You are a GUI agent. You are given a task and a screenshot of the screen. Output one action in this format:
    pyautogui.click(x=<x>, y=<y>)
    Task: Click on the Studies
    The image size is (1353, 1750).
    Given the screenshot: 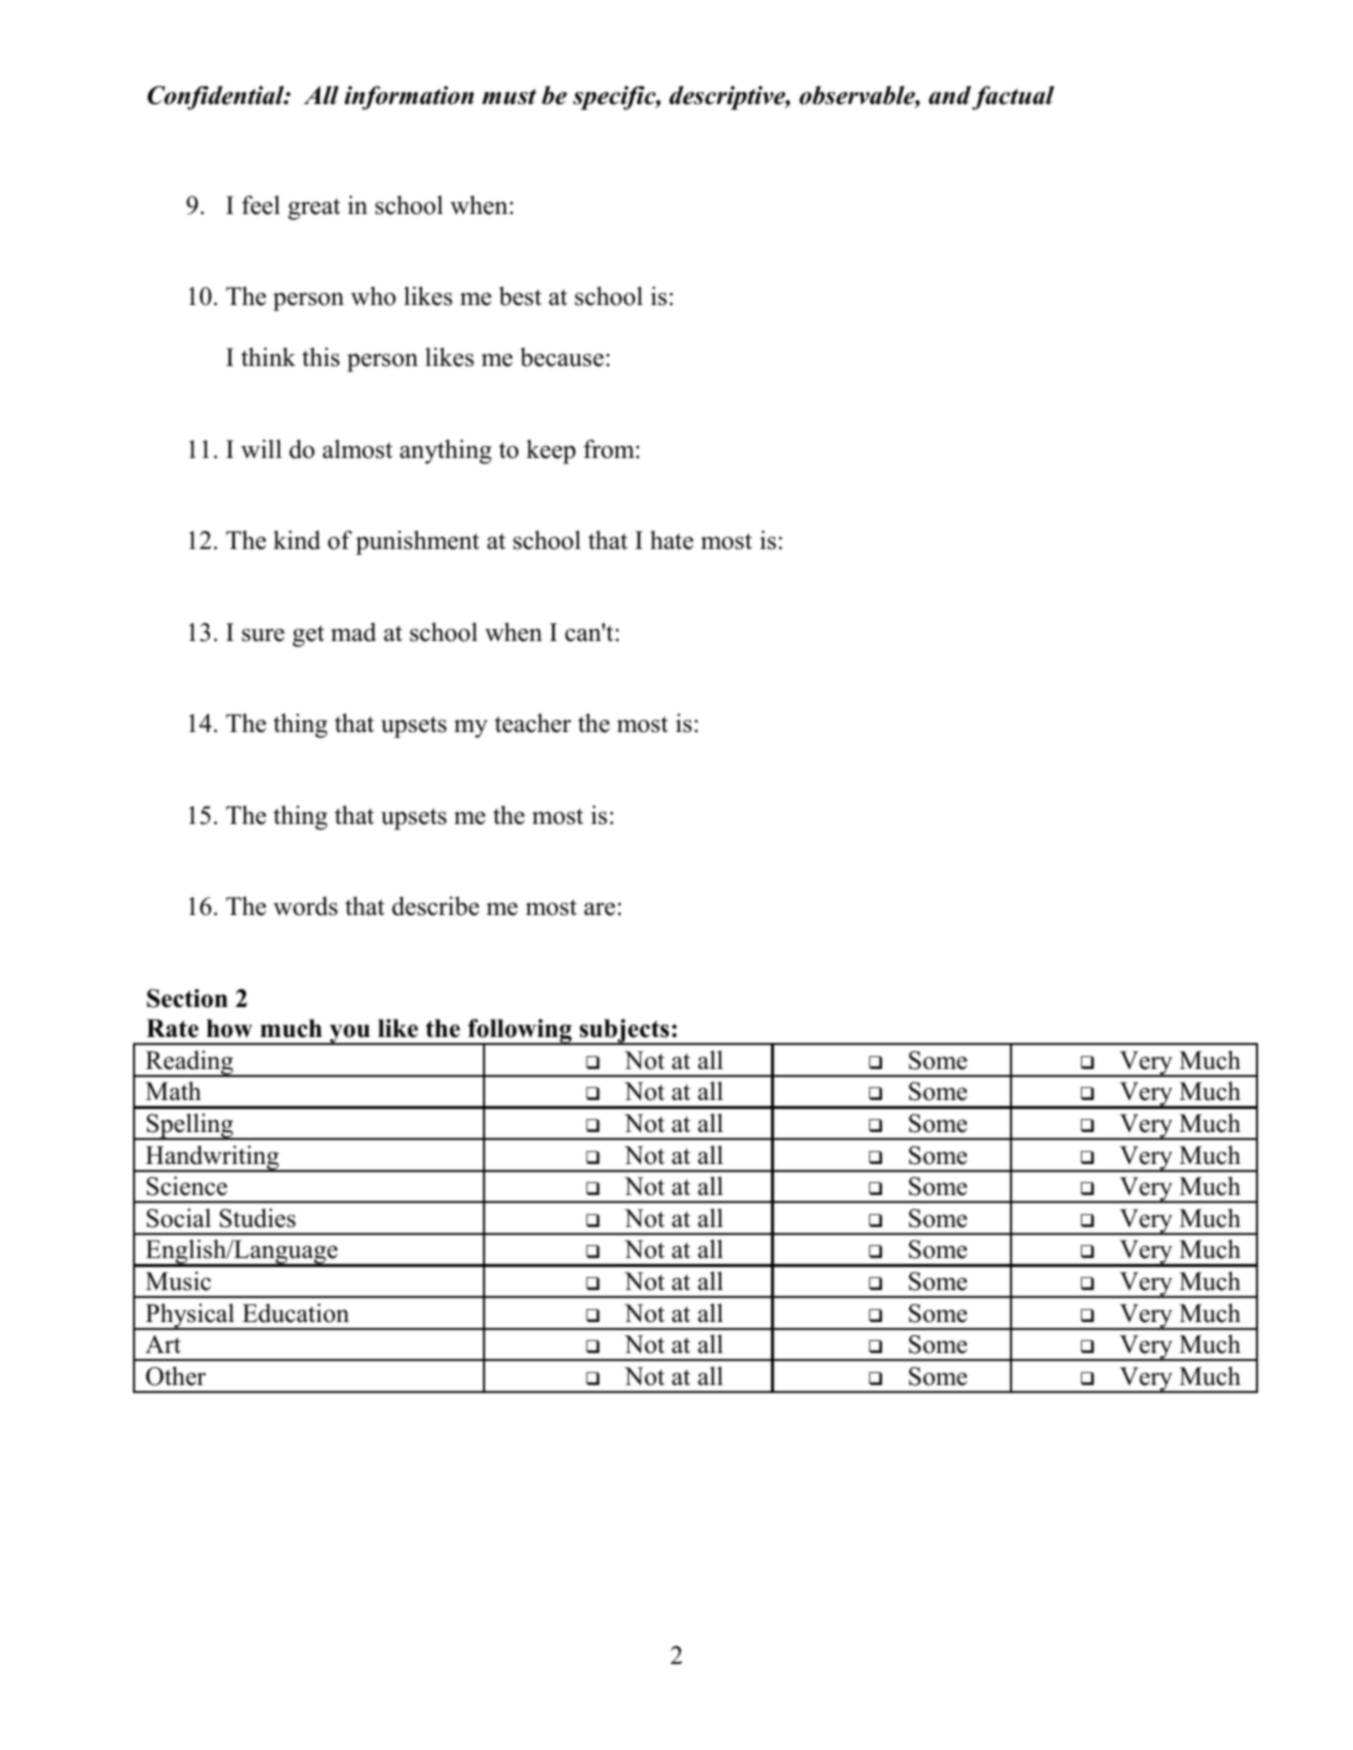 What is the action you would take?
    pyautogui.click(x=258, y=1218)
